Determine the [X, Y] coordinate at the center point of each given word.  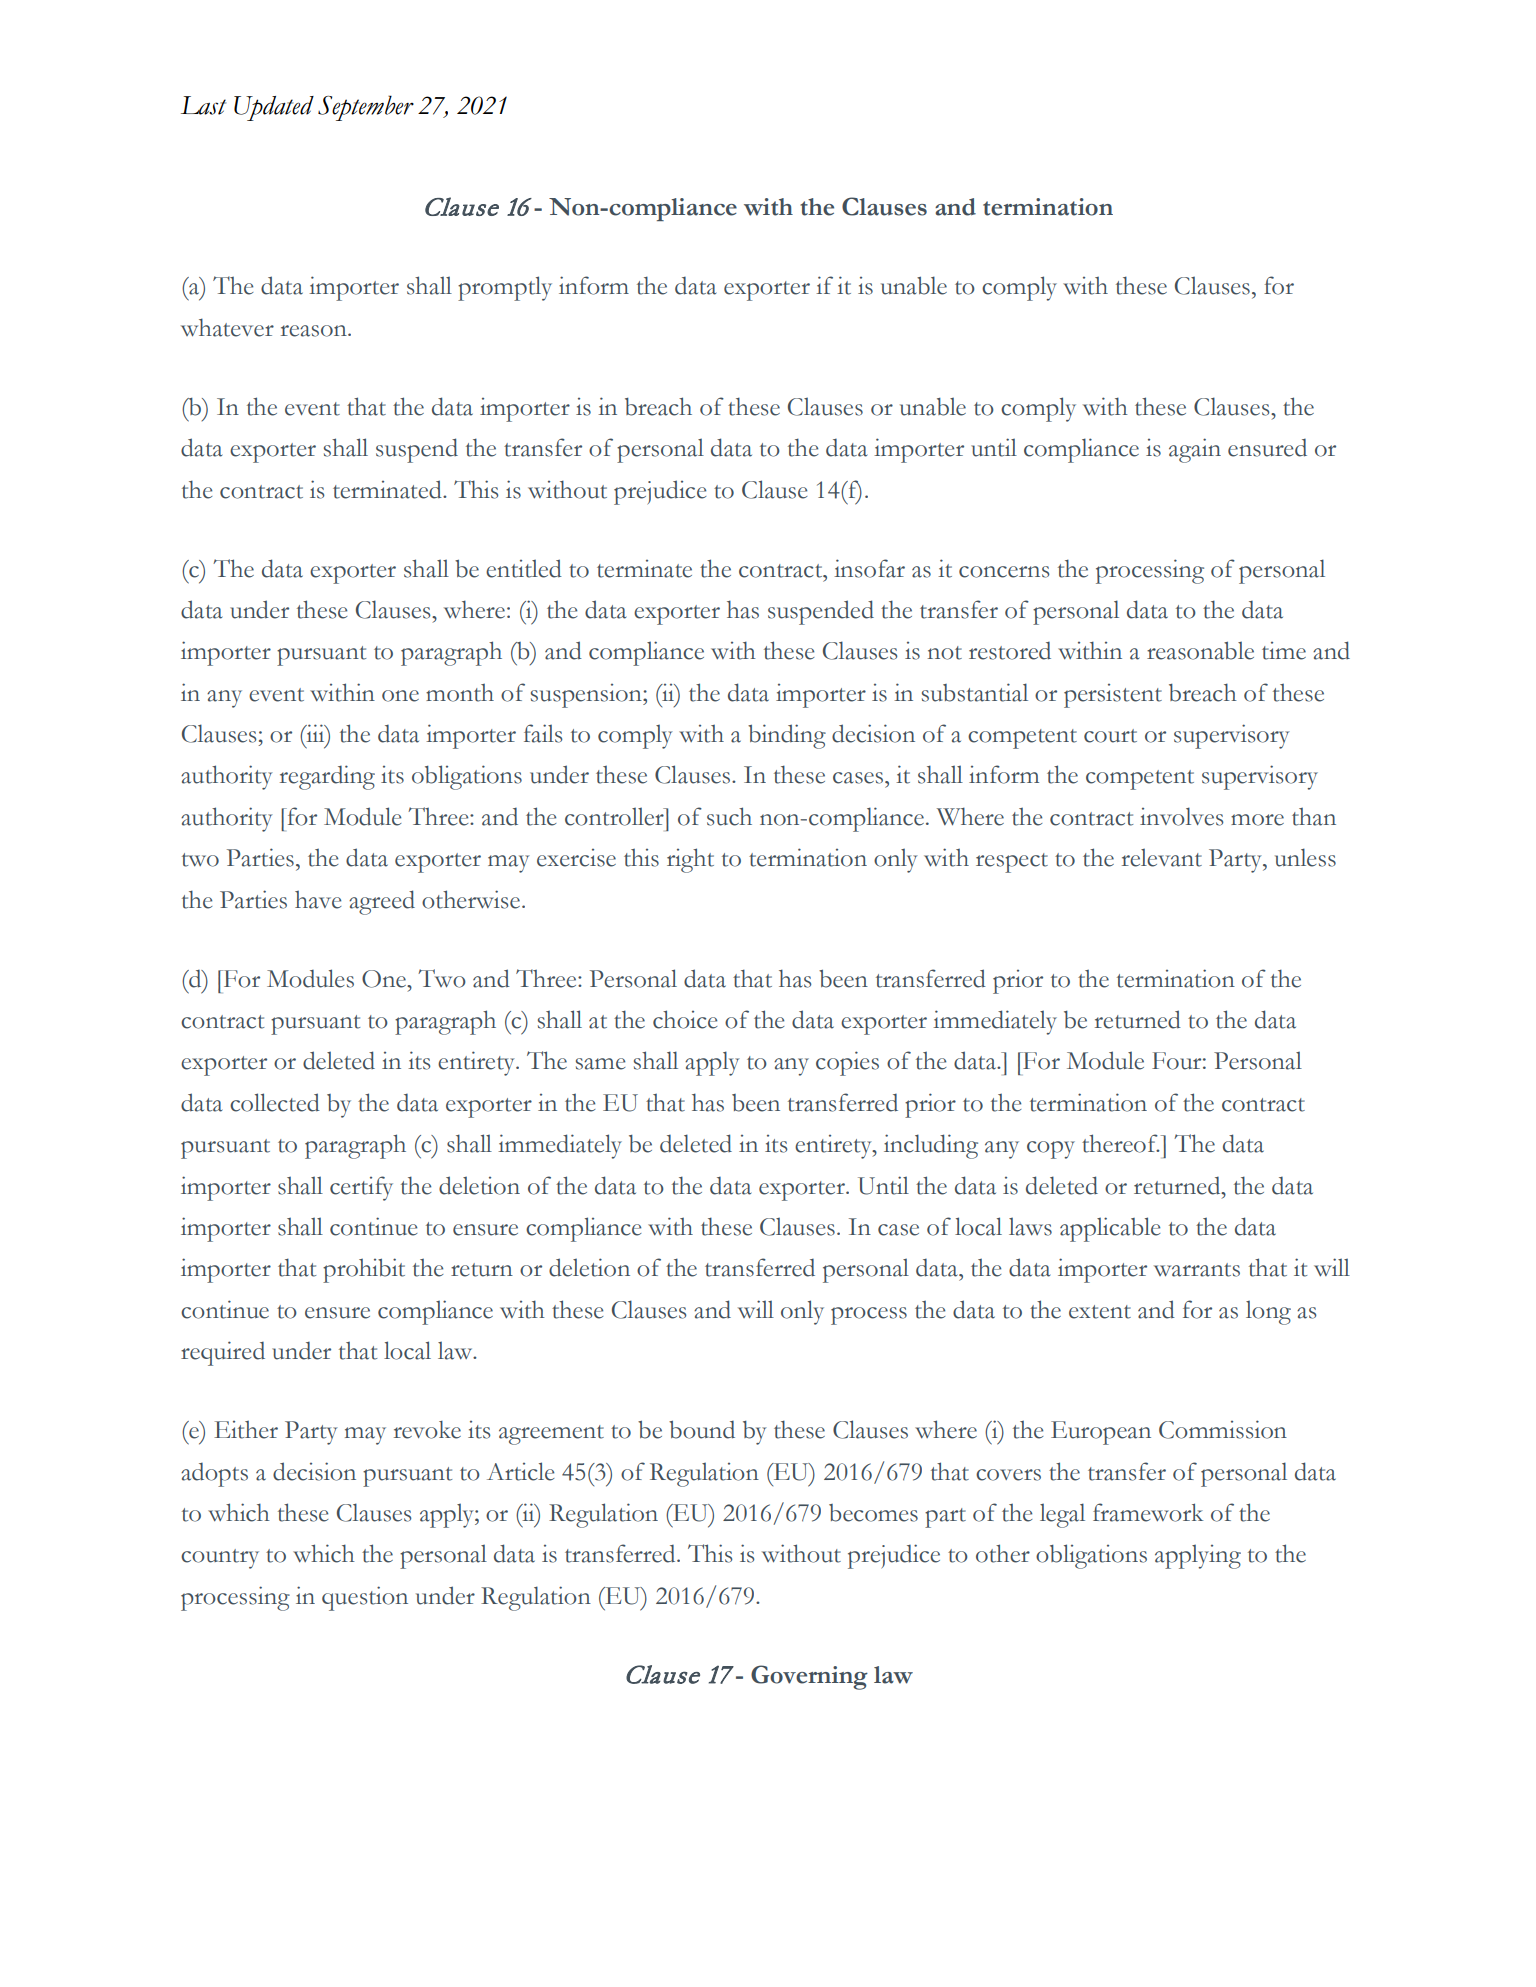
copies [847, 1063]
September [366, 108]
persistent [1113, 696]
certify [361, 1188]
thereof [1121, 1143]
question [365, 1598]
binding [787, 736]
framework [1148, 1512]
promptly [505, 288]
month [460, 692]
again [1195, 450]
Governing [809, 1677]
